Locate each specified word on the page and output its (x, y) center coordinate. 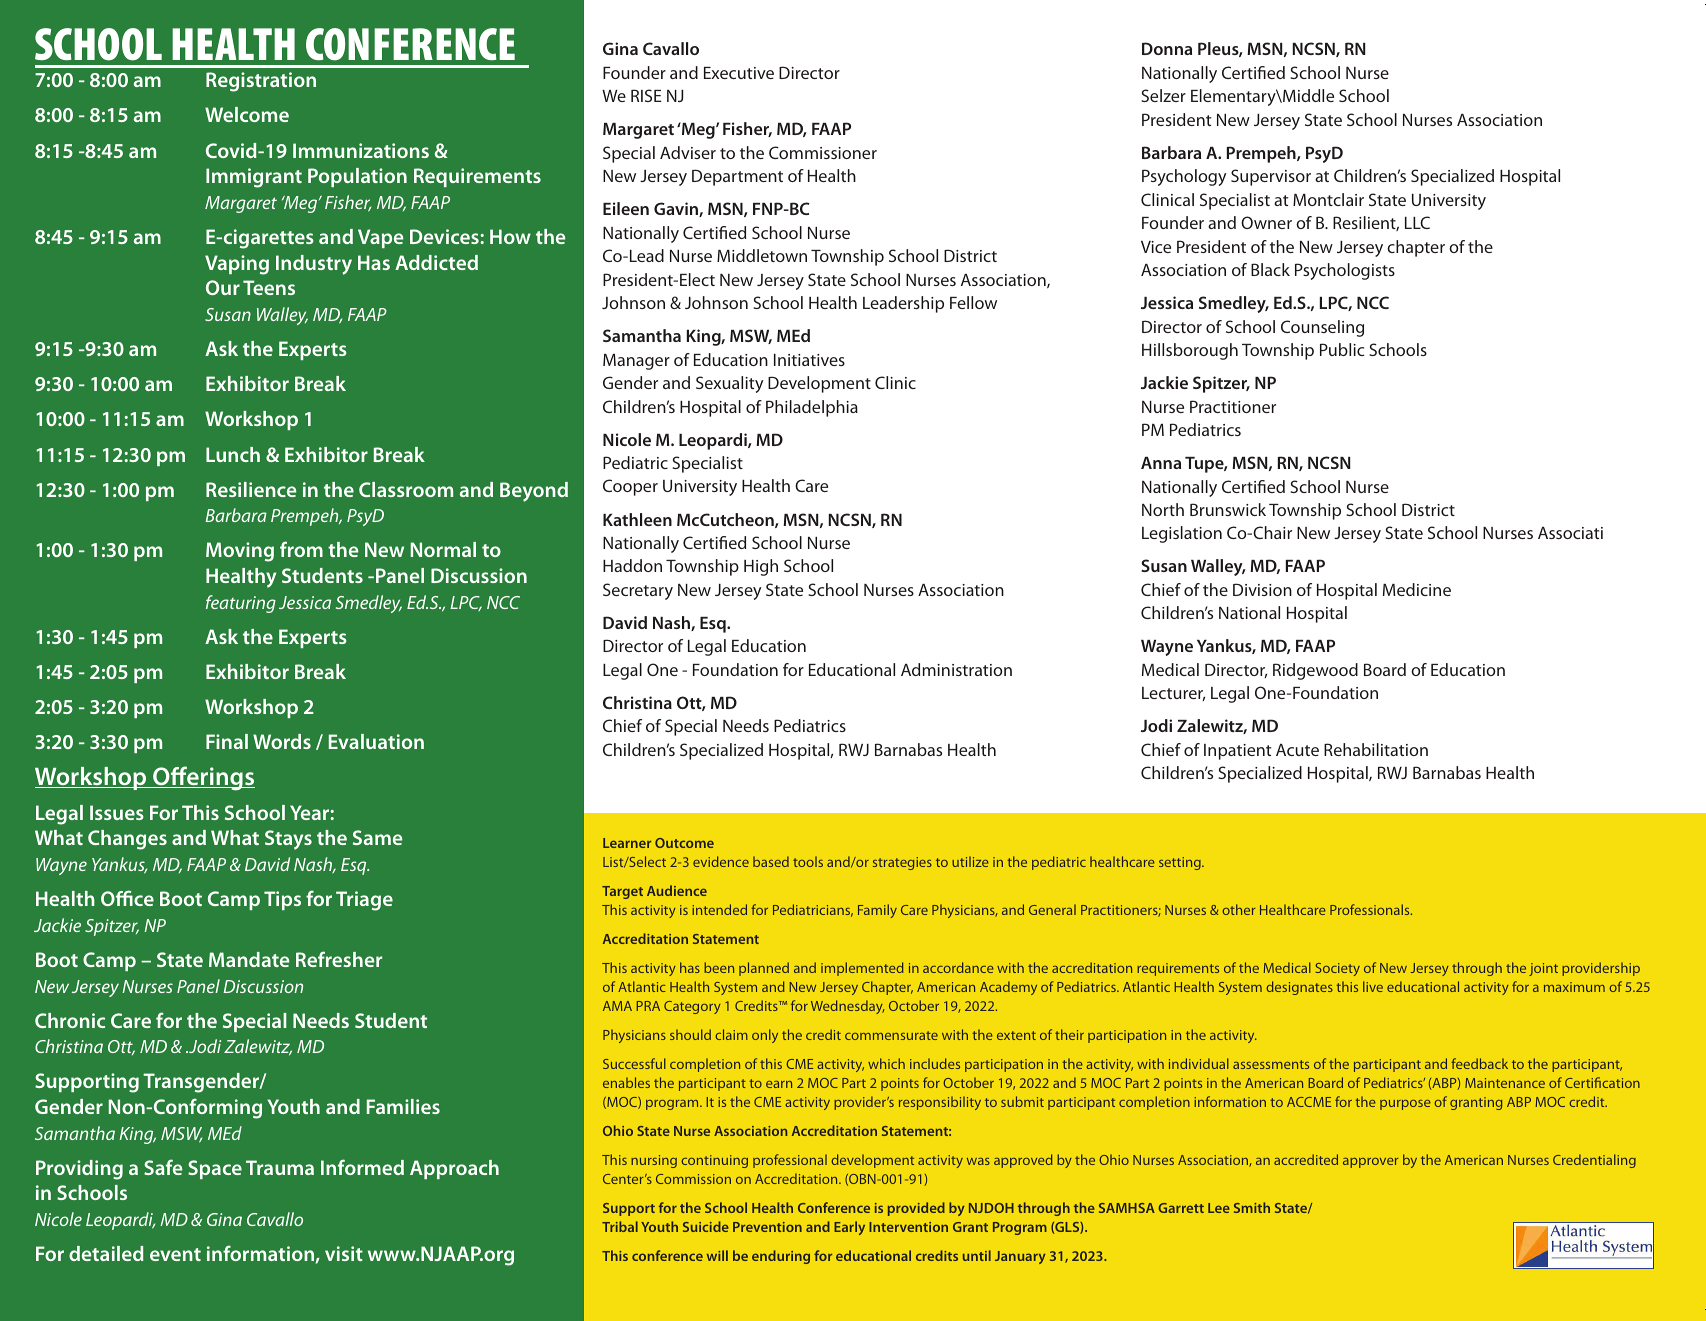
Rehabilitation (1376, 749)
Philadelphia (812, 408)
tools (808, 861)
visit (344, 1253)
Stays (288, 840)
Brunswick (1228, 509)
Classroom (406, 489)
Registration (261, 82)
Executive (739, 73)
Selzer (1163, 95)
